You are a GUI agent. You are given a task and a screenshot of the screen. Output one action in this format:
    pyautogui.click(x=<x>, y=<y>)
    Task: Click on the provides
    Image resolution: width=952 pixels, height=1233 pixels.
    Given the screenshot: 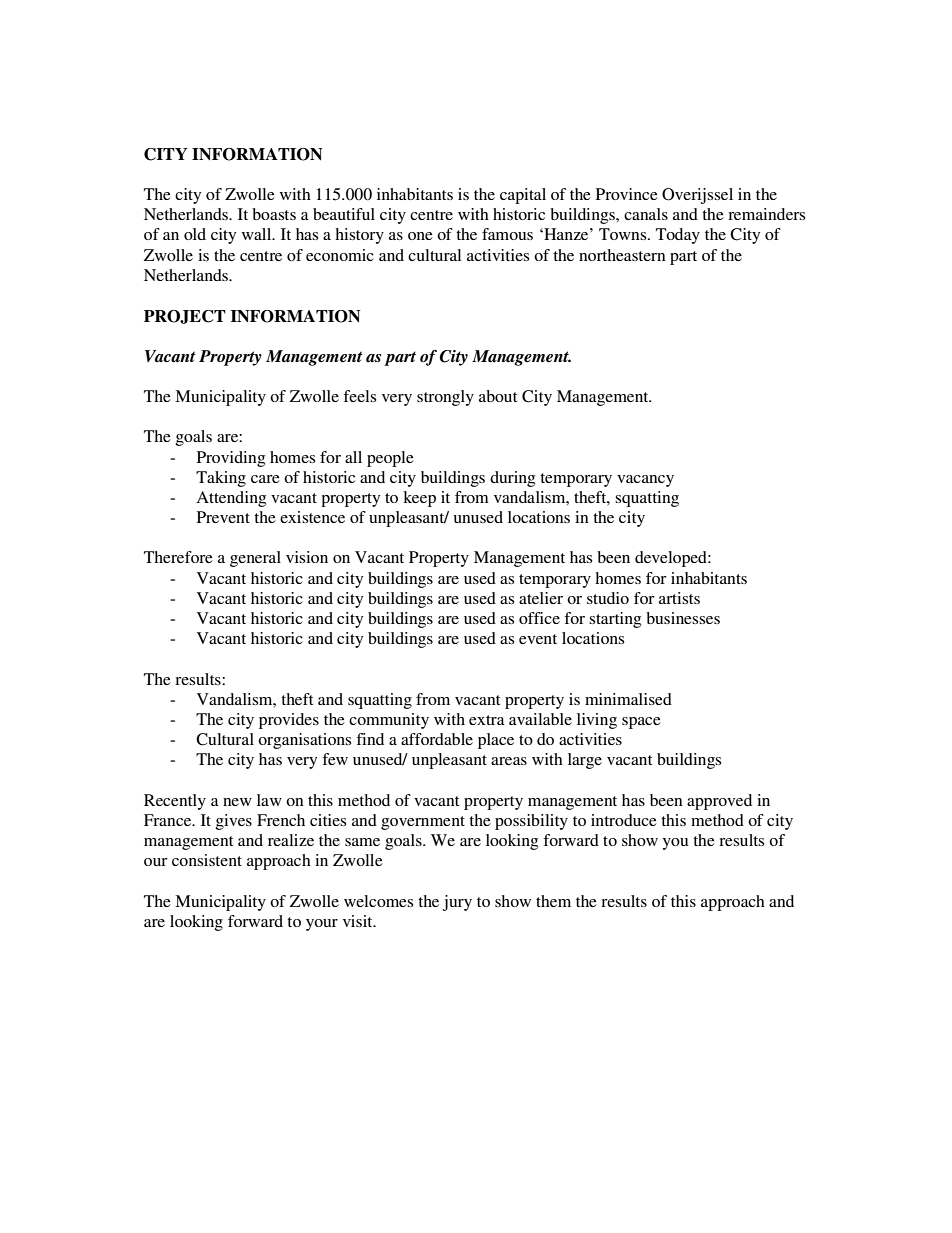 What is the action you would take?
    pyautogui.click(x=289, y=721)
